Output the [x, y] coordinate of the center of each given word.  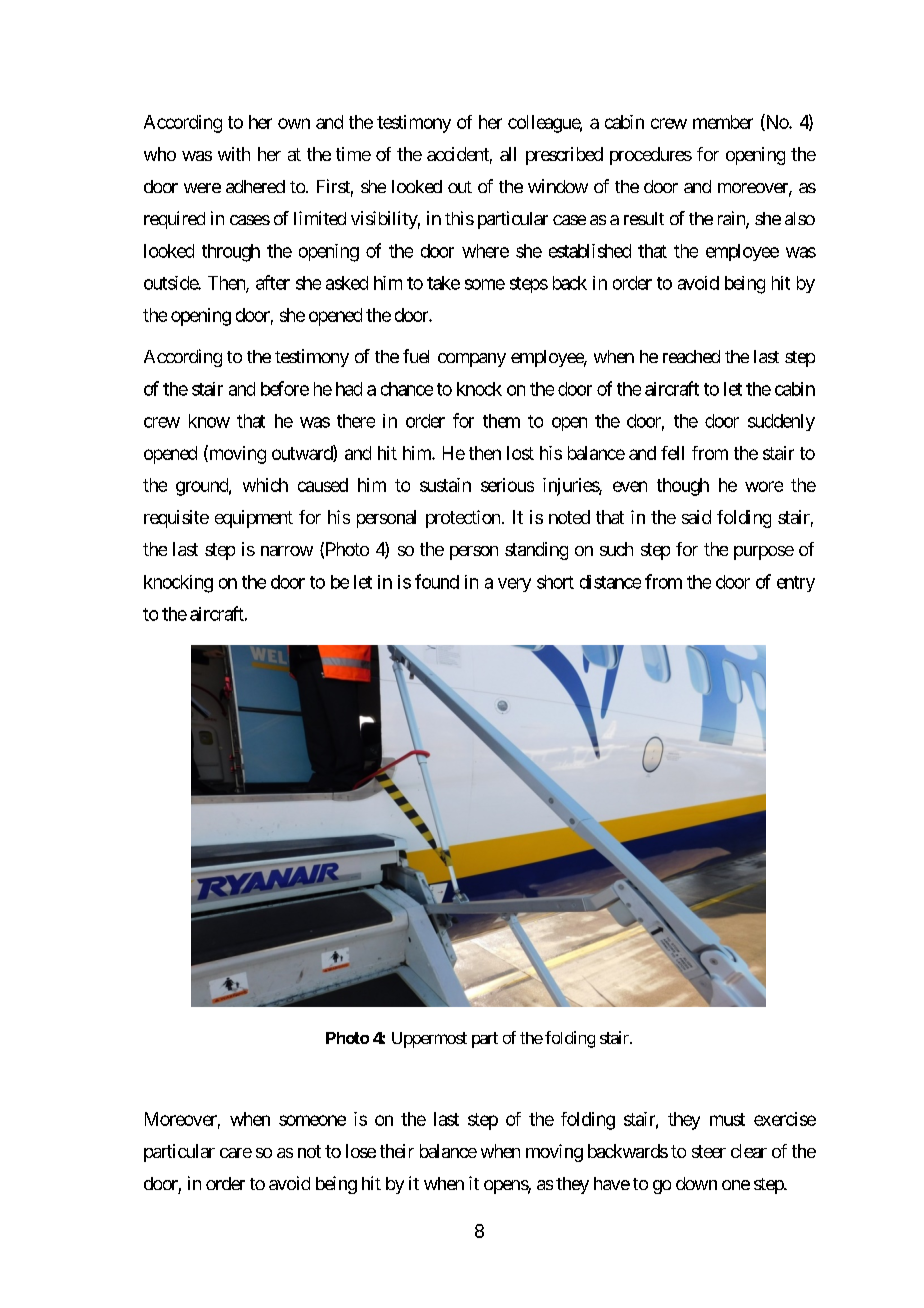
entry [796, 584]
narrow [287, 551]
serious [507, 485]
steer [709, 1151]
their [397, 1151]
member [723, 122]
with [234, 154]
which [265, 485]
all [508, 154]
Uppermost [429, 1040]
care [236, 1153]
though [683, 487]
